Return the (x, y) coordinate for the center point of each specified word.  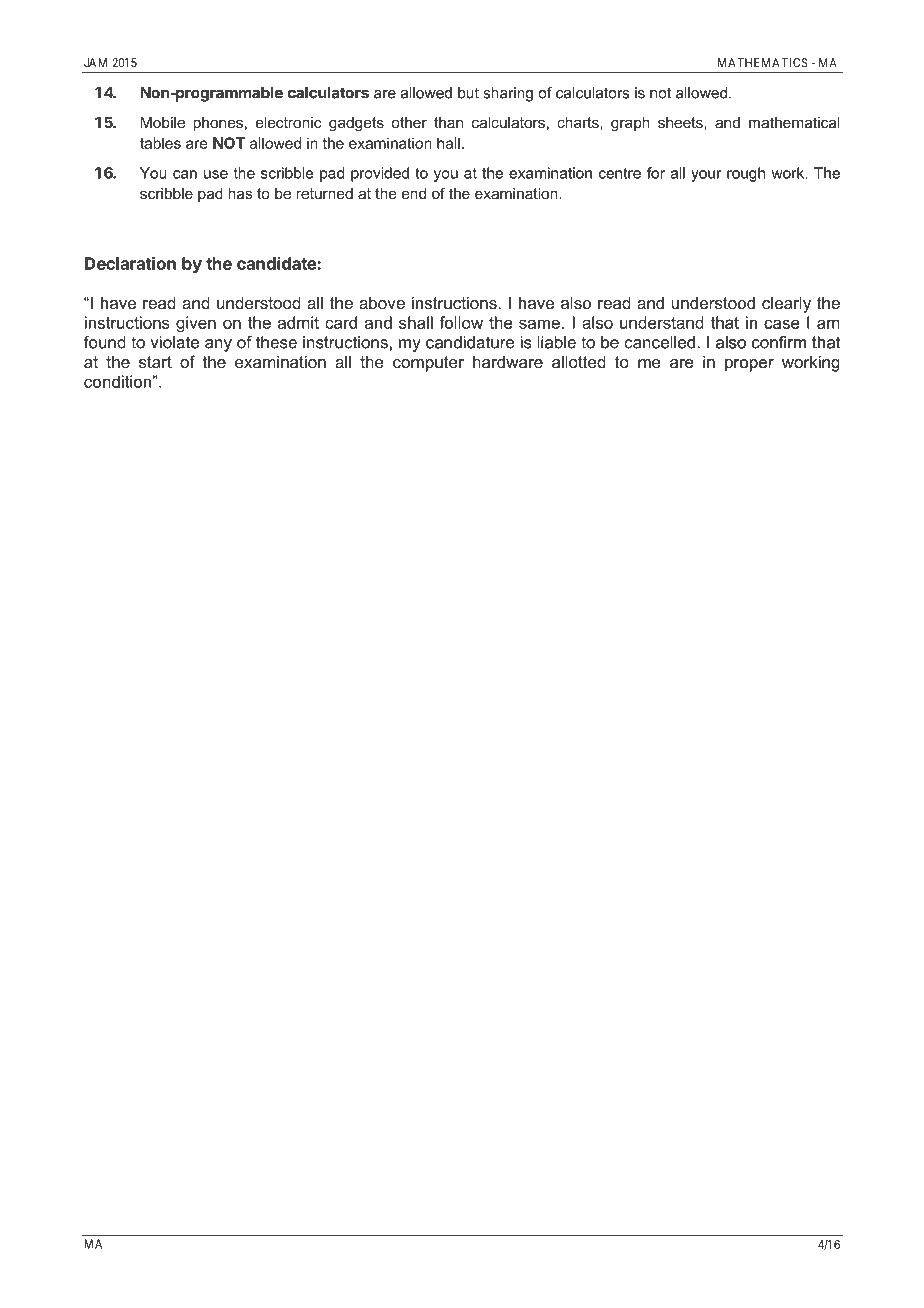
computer (428, 364)
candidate (277, 263)
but (468, 93)
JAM (95, 63)
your (706, 176)
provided (380, 174)
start (155, 362)
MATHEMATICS (763, 63)
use (216, 174)
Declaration (130, 263)
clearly (786, 304)
